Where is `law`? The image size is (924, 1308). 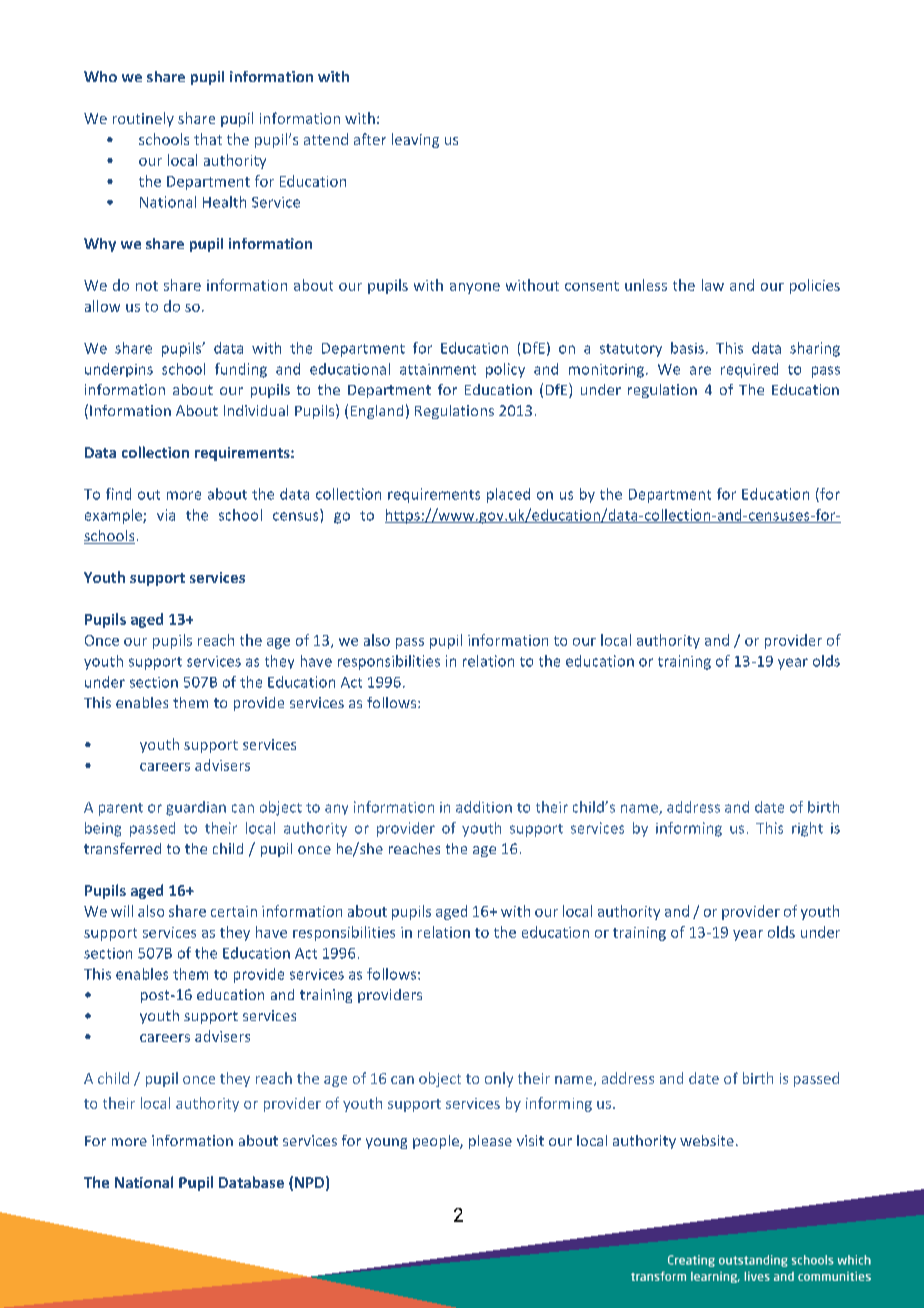
law is located at coordinates (713, 285).
